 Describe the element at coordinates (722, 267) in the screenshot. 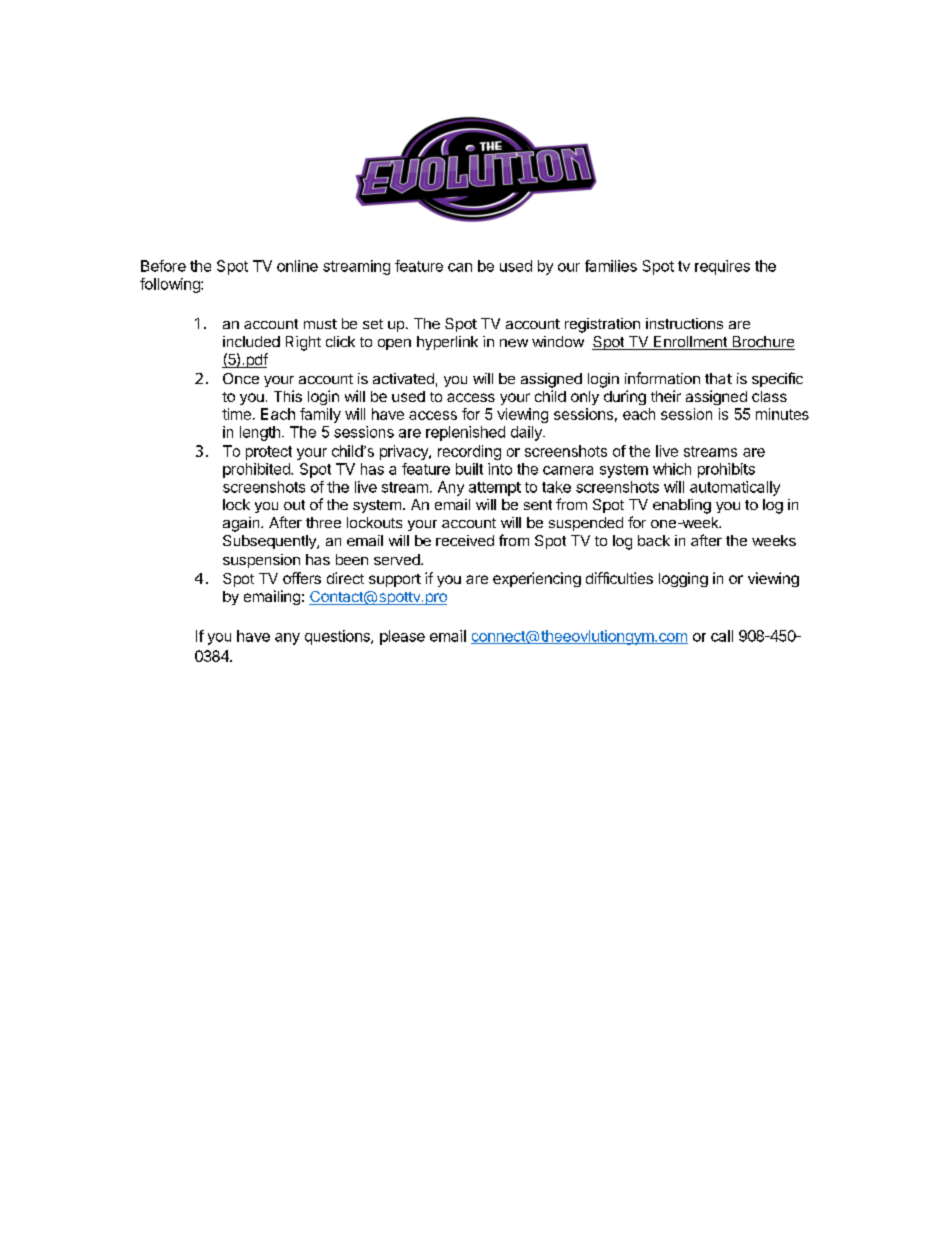

I see `requires` at that location.
